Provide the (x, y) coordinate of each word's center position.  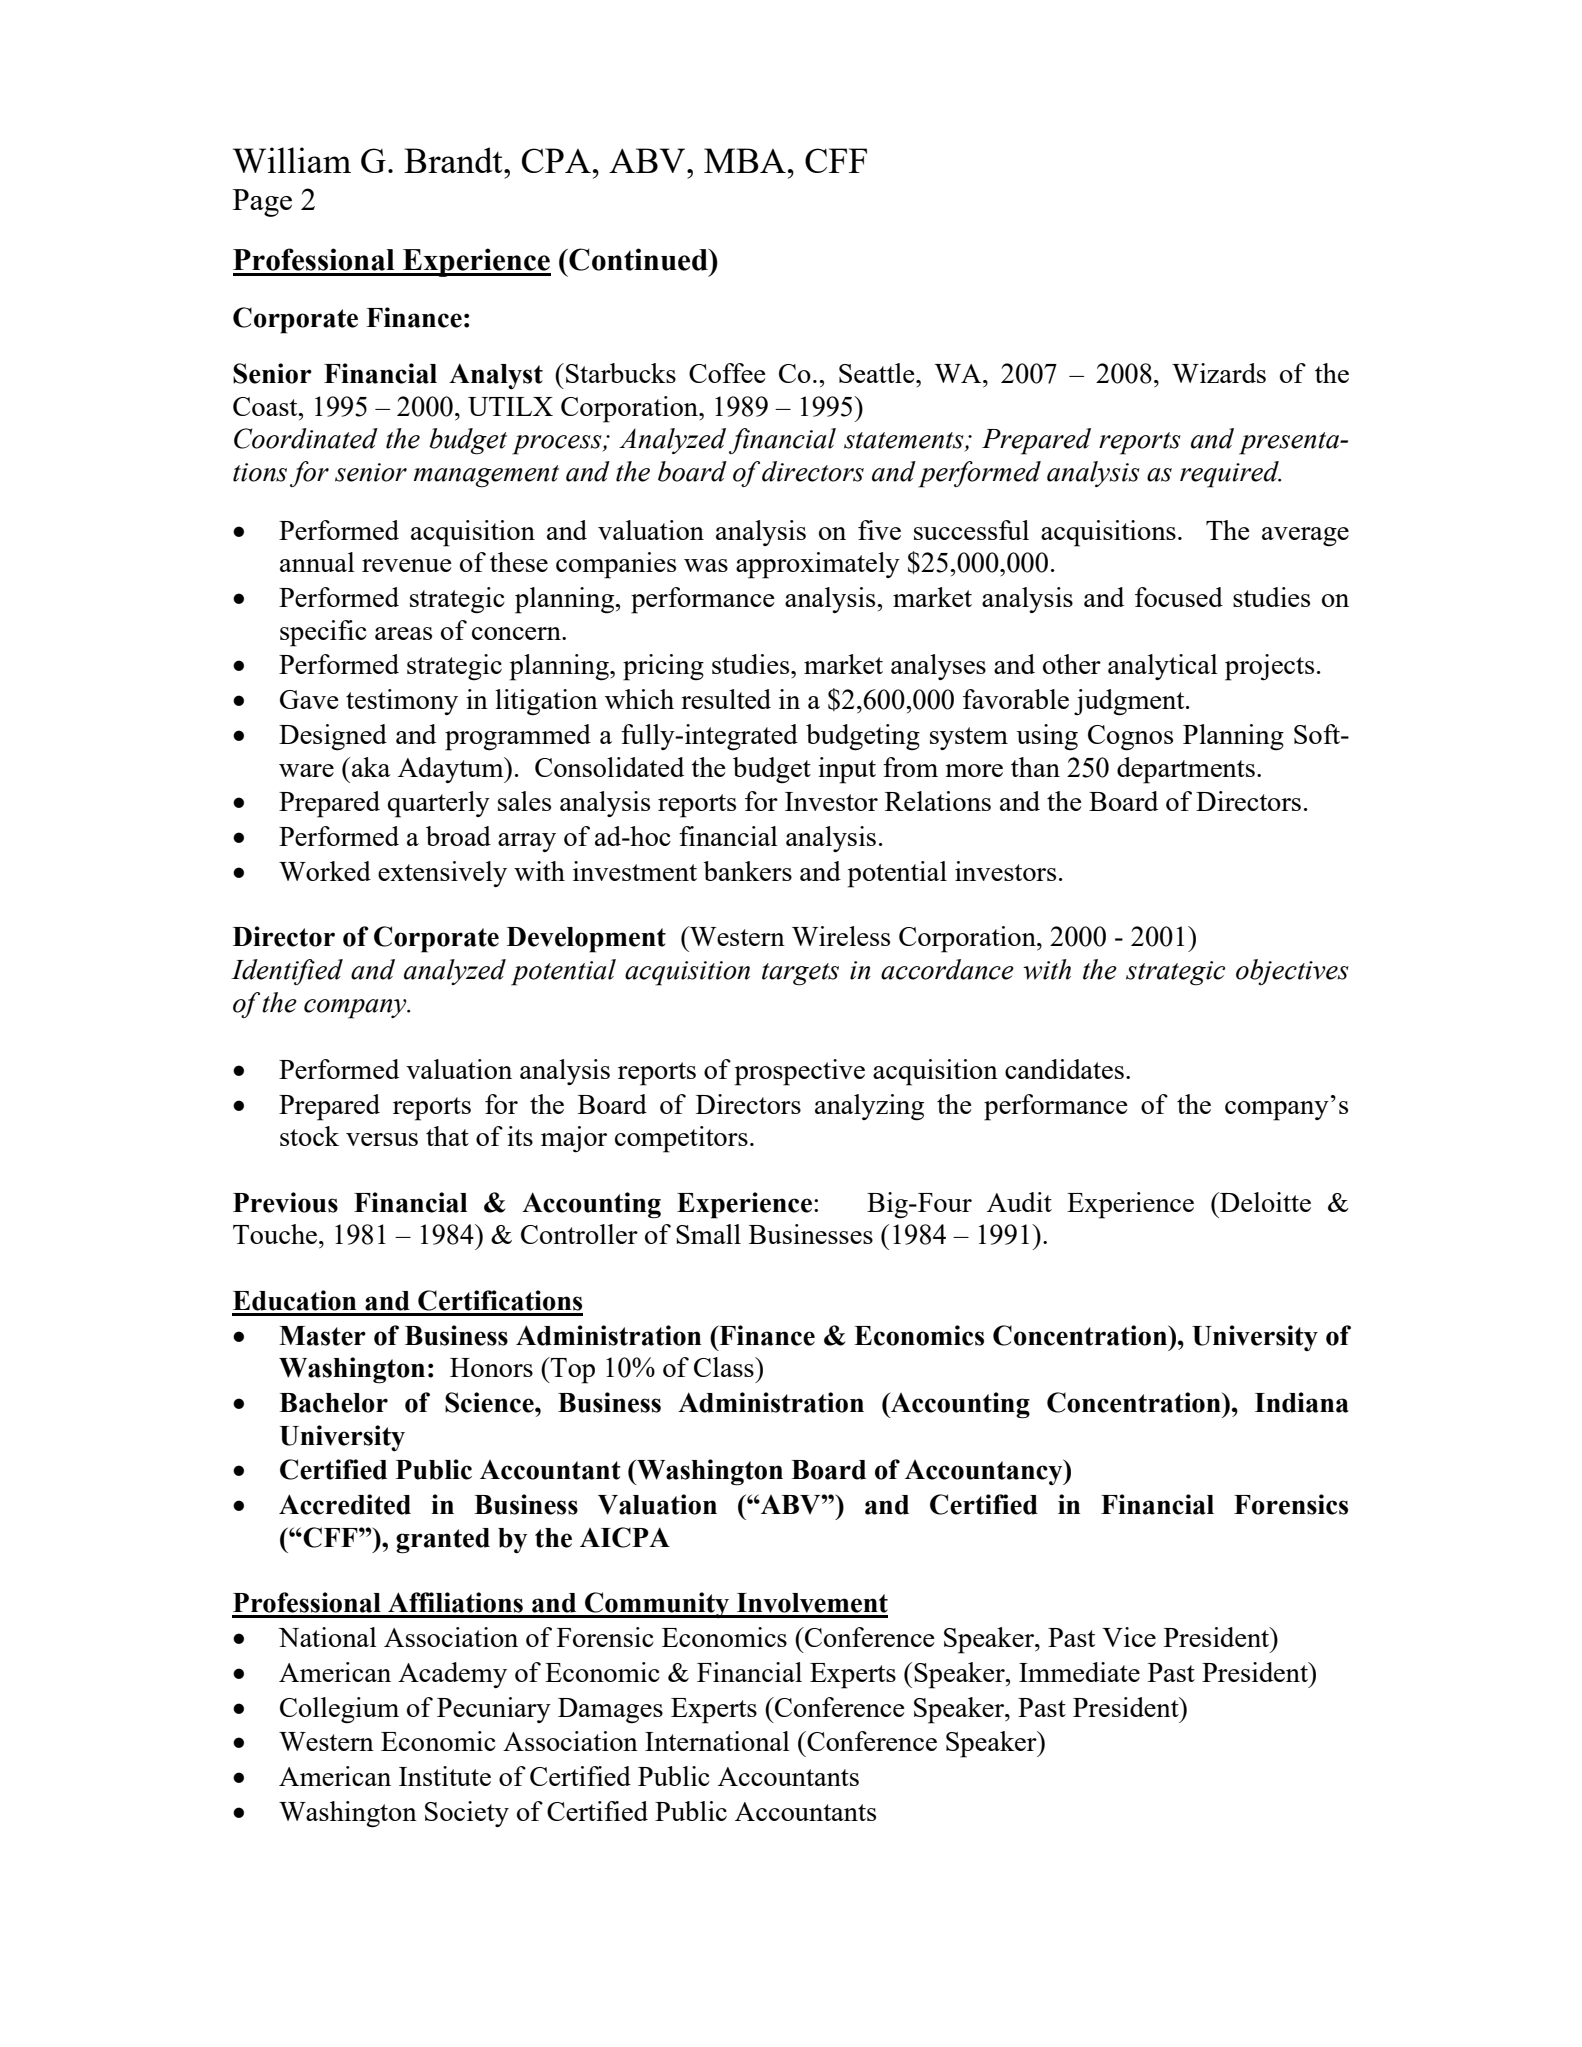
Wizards (1219, 373)
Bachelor (333, 1403)
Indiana (1302, 1402)
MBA (745, 160)
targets (800, 974)
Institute (445, 1776)
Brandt (454, 160)
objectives (1292, 972)
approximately (818, 565)
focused (1179, 597)
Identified (287, 972)
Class (725, 1367)
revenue (407, 565)
